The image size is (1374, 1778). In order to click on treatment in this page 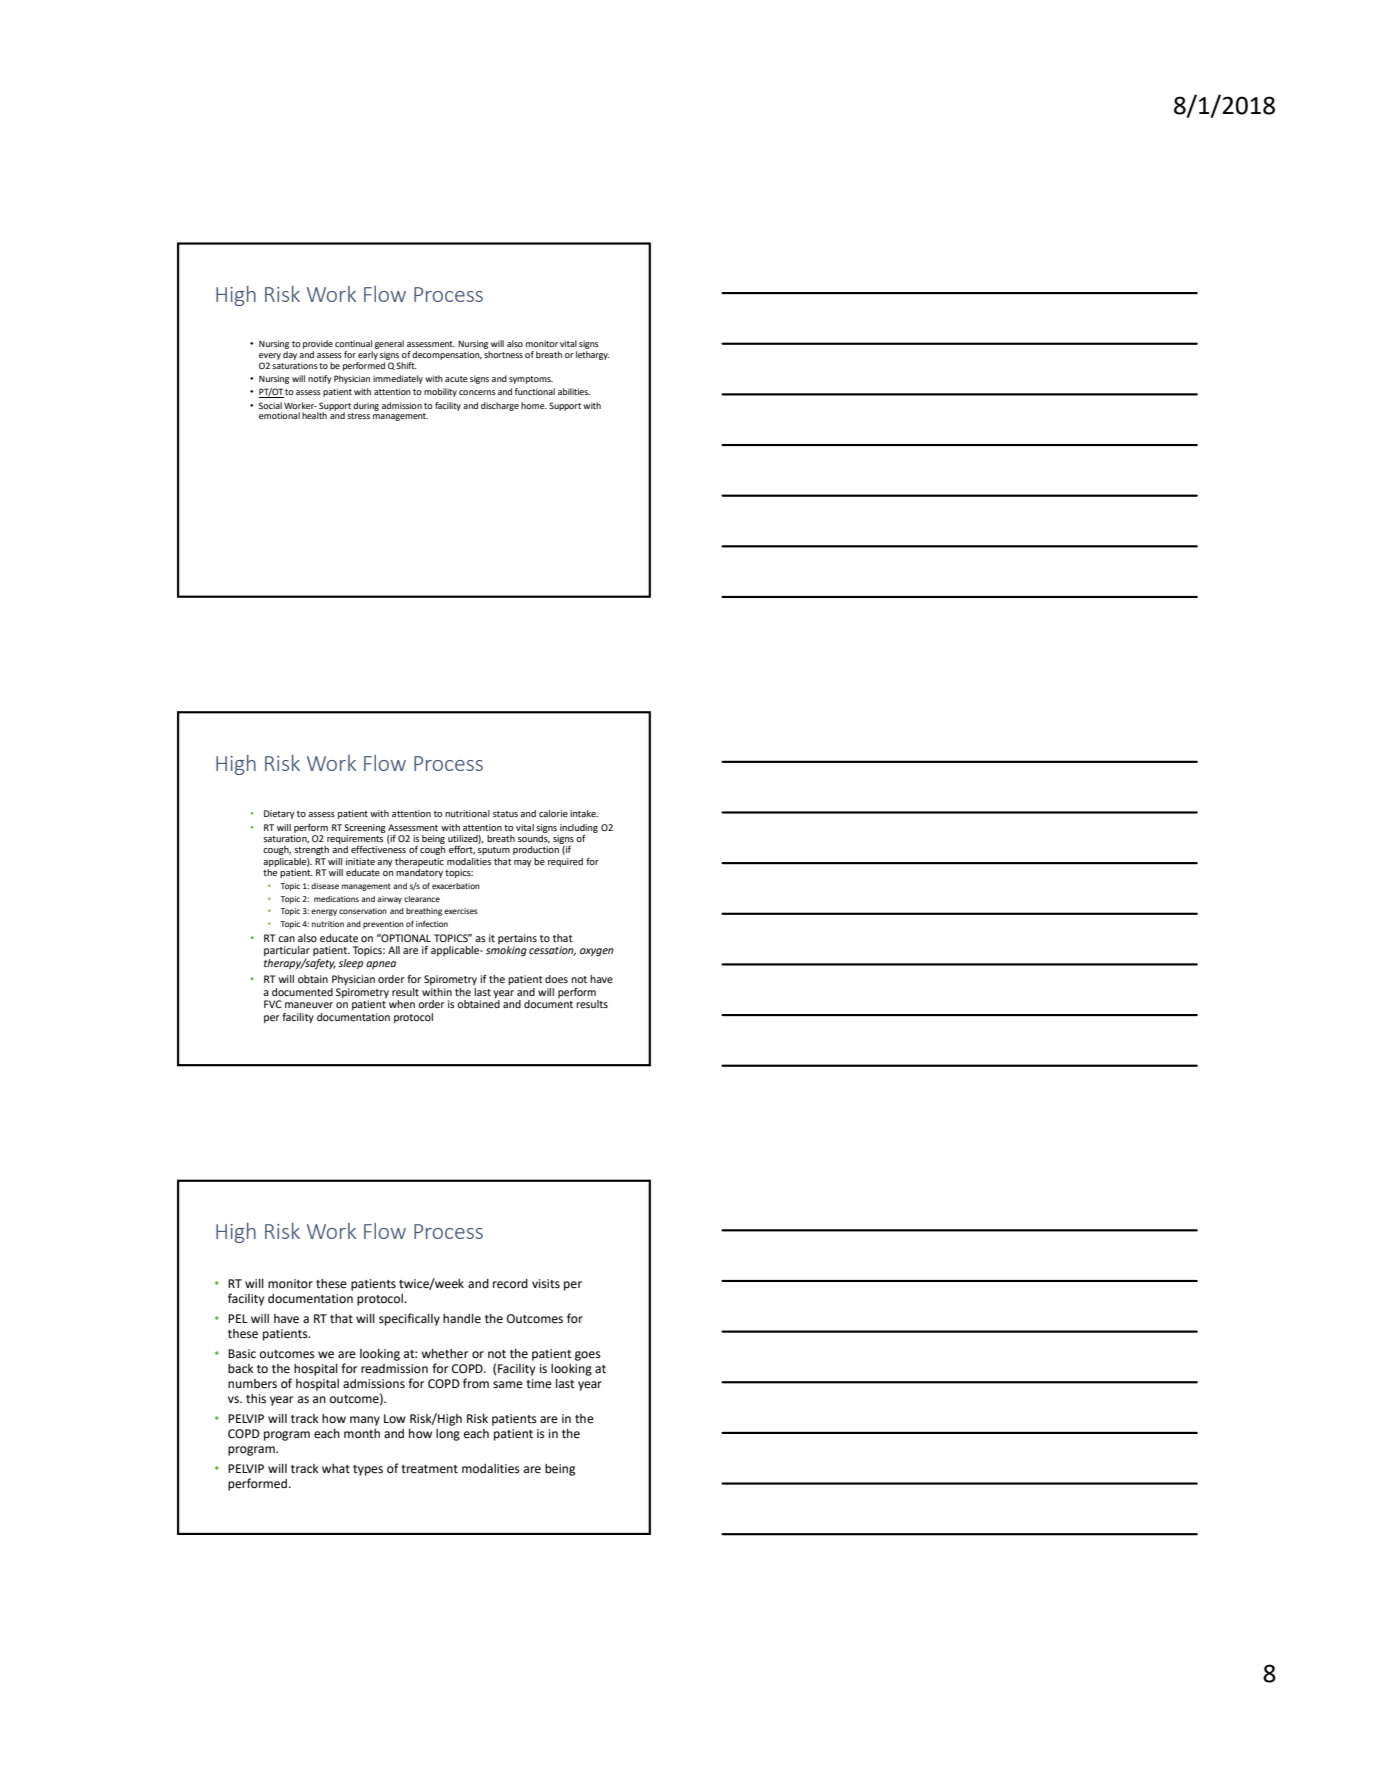, I will do `click(429, 1469)`.
